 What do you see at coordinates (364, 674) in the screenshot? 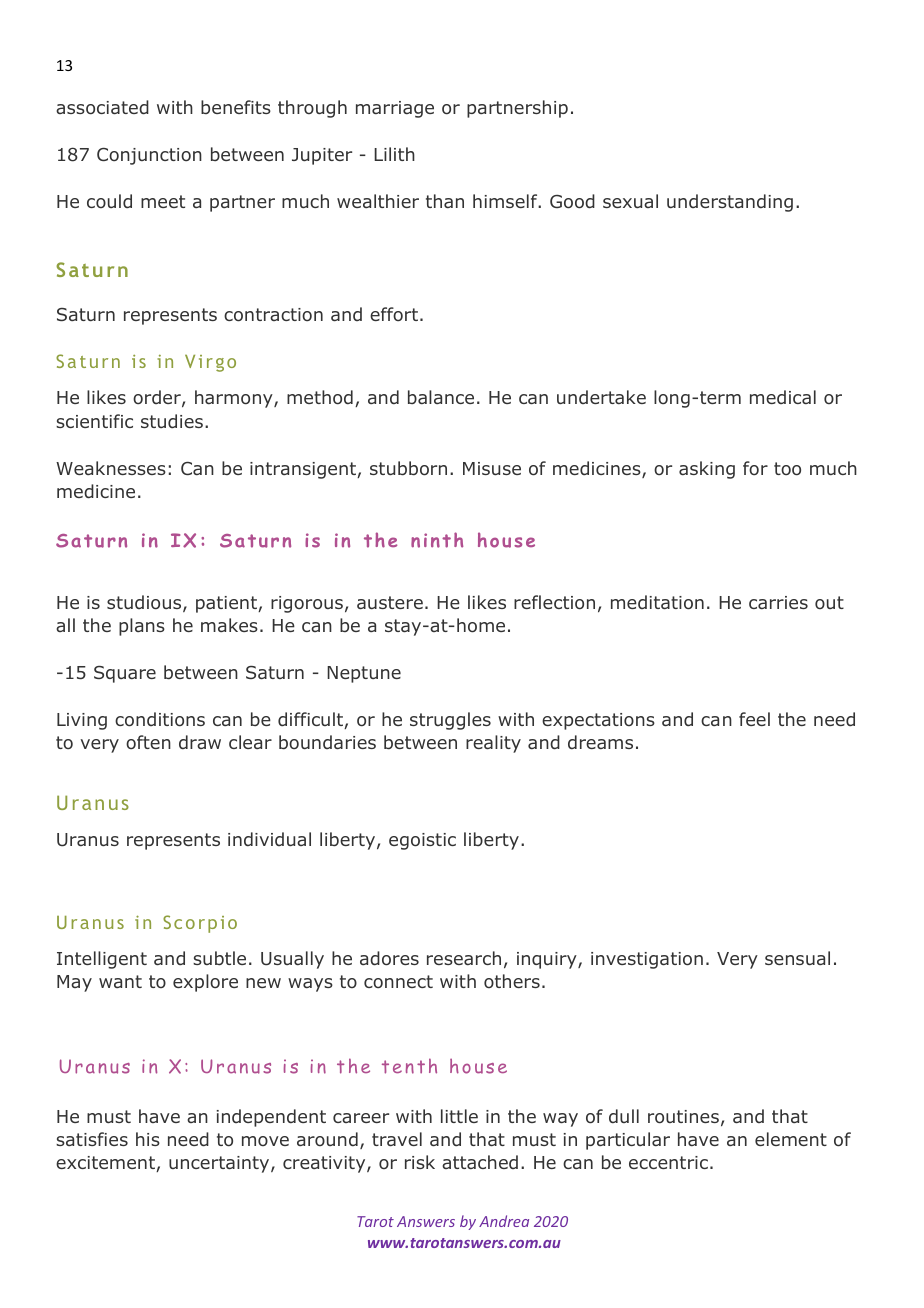
I see `Neptune` at bounding box center [364, 674].
